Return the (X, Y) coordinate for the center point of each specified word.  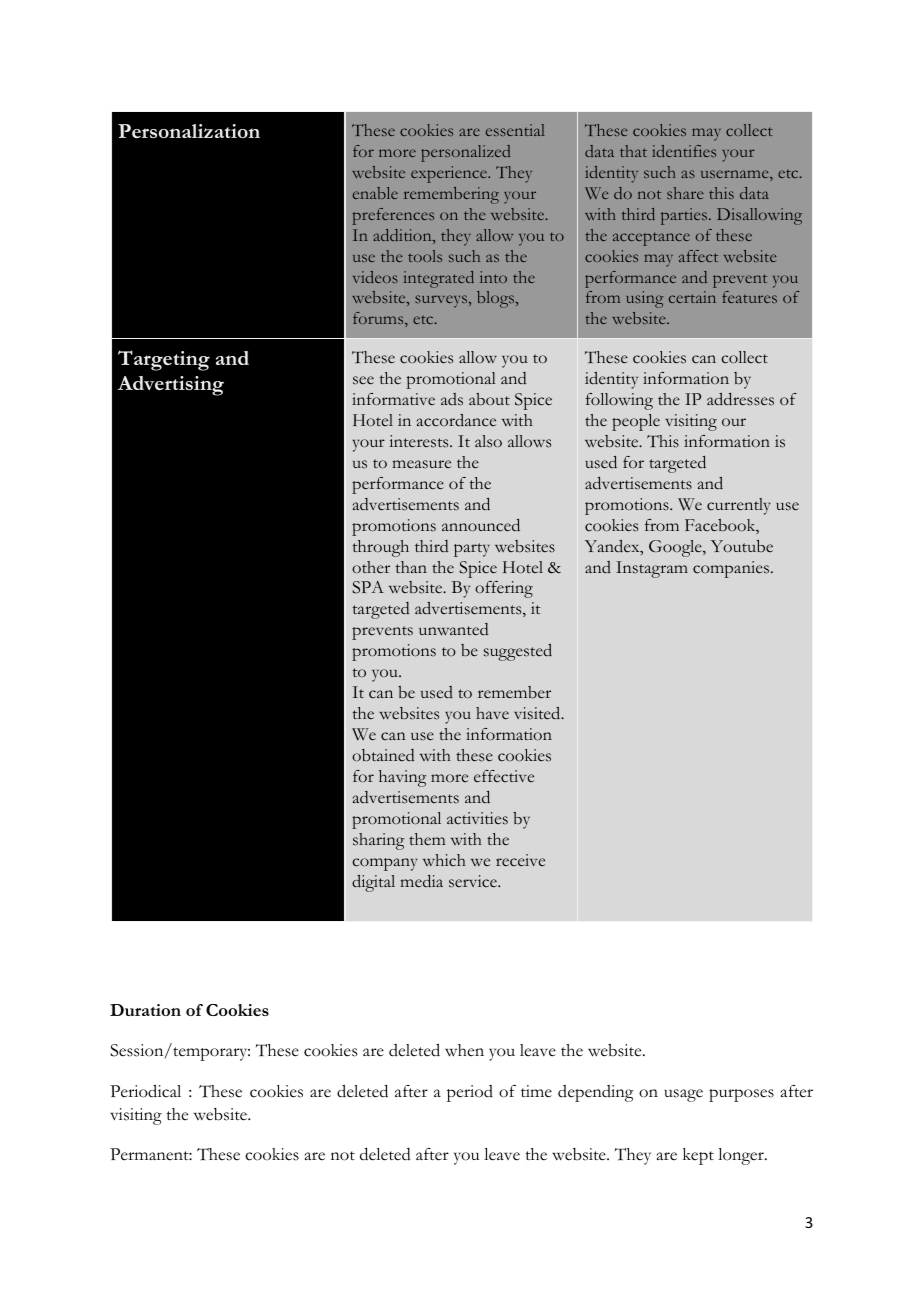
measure (421, 464)
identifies (684, 151)
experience (450, 174)
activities (477, 818)
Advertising (170, 386)
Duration (145, 1010)
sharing (378, 841)
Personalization (189, 131)
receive (520, 860)
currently (739, 506)
